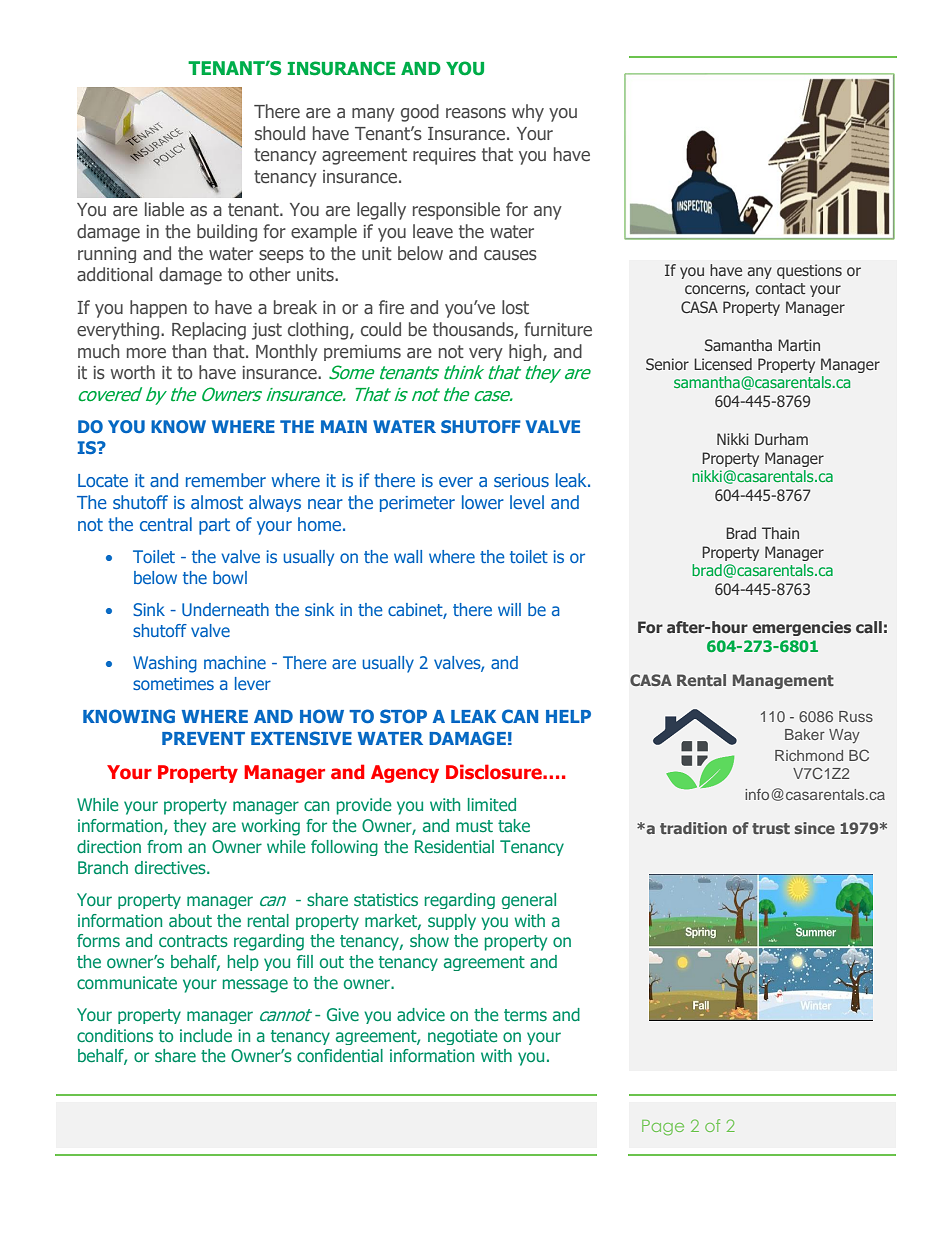 This image has height=1233, width=952. Describe the element at coordinates (801, 628) in the image. I see `emergencies` at that location.
